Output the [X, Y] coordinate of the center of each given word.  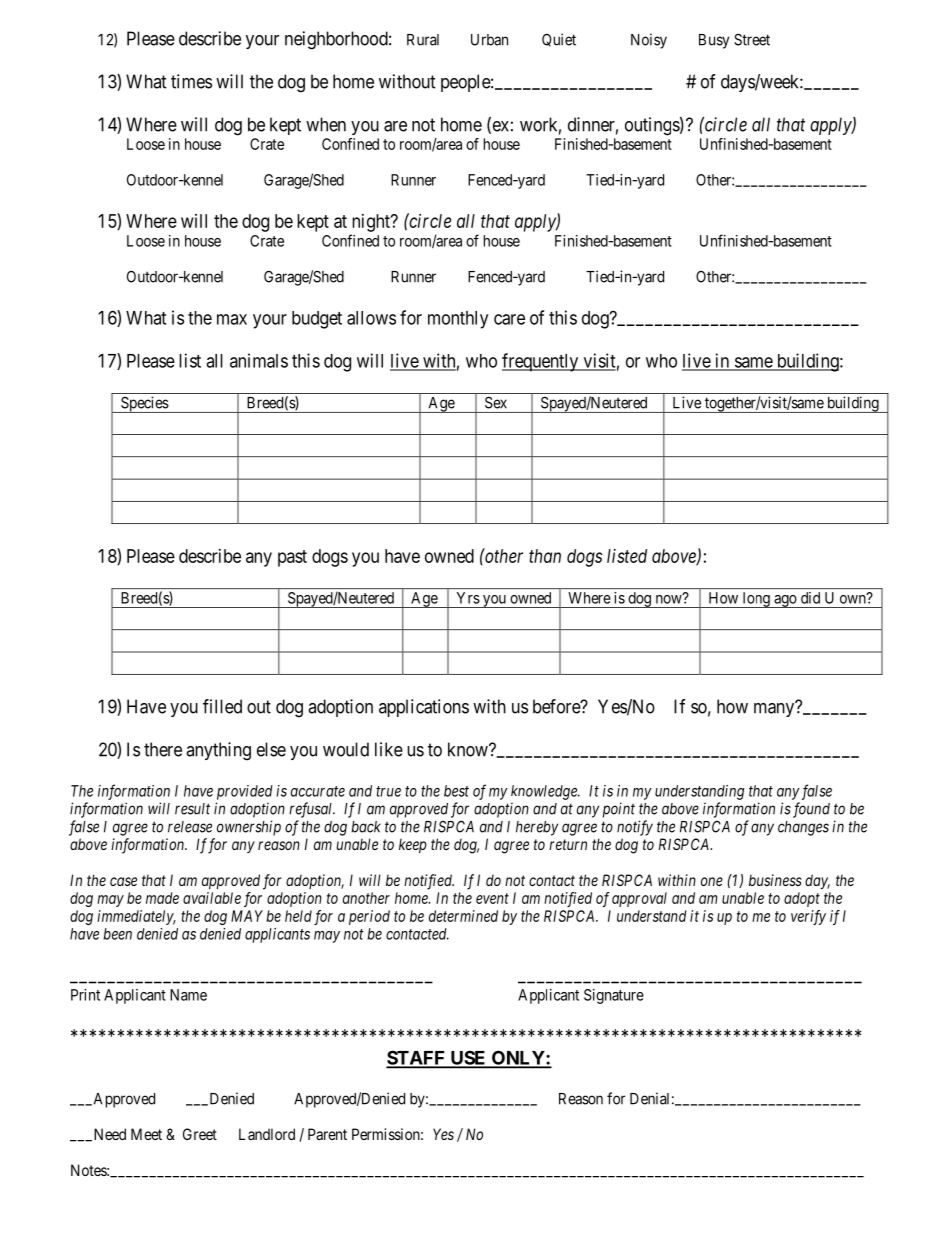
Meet [146, 1134]
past [292, 558]
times [191, 81]
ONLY [518, 1059]
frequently [541, 362]
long [756, 600]
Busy [714, 41]
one [712, 881]
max [232, 319]
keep [413, 845]
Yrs [468, 598]
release [190, 827]
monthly [458, 320]
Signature [614, 996]
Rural [423, 40]
